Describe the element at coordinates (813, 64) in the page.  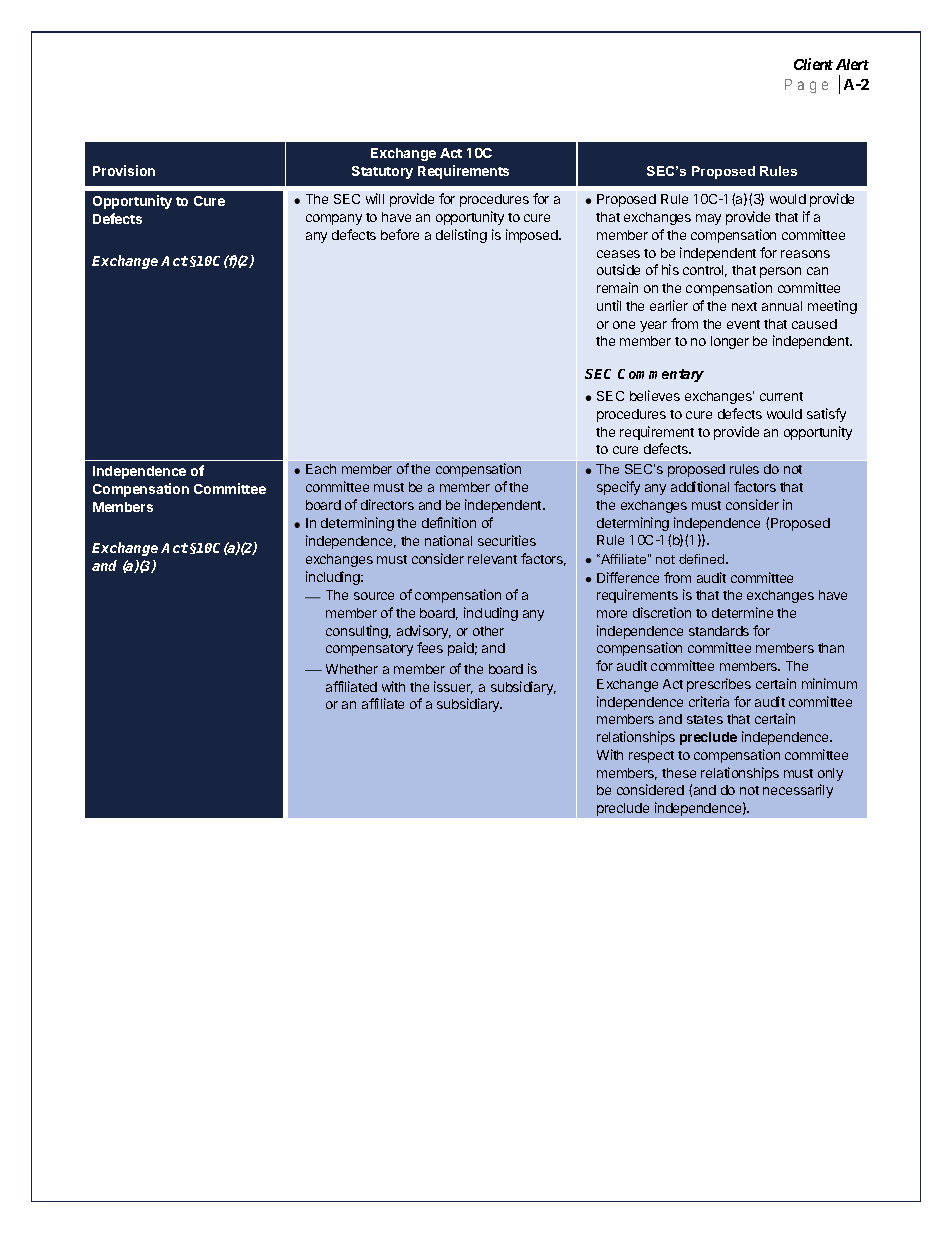
I see `Client` at that location.
